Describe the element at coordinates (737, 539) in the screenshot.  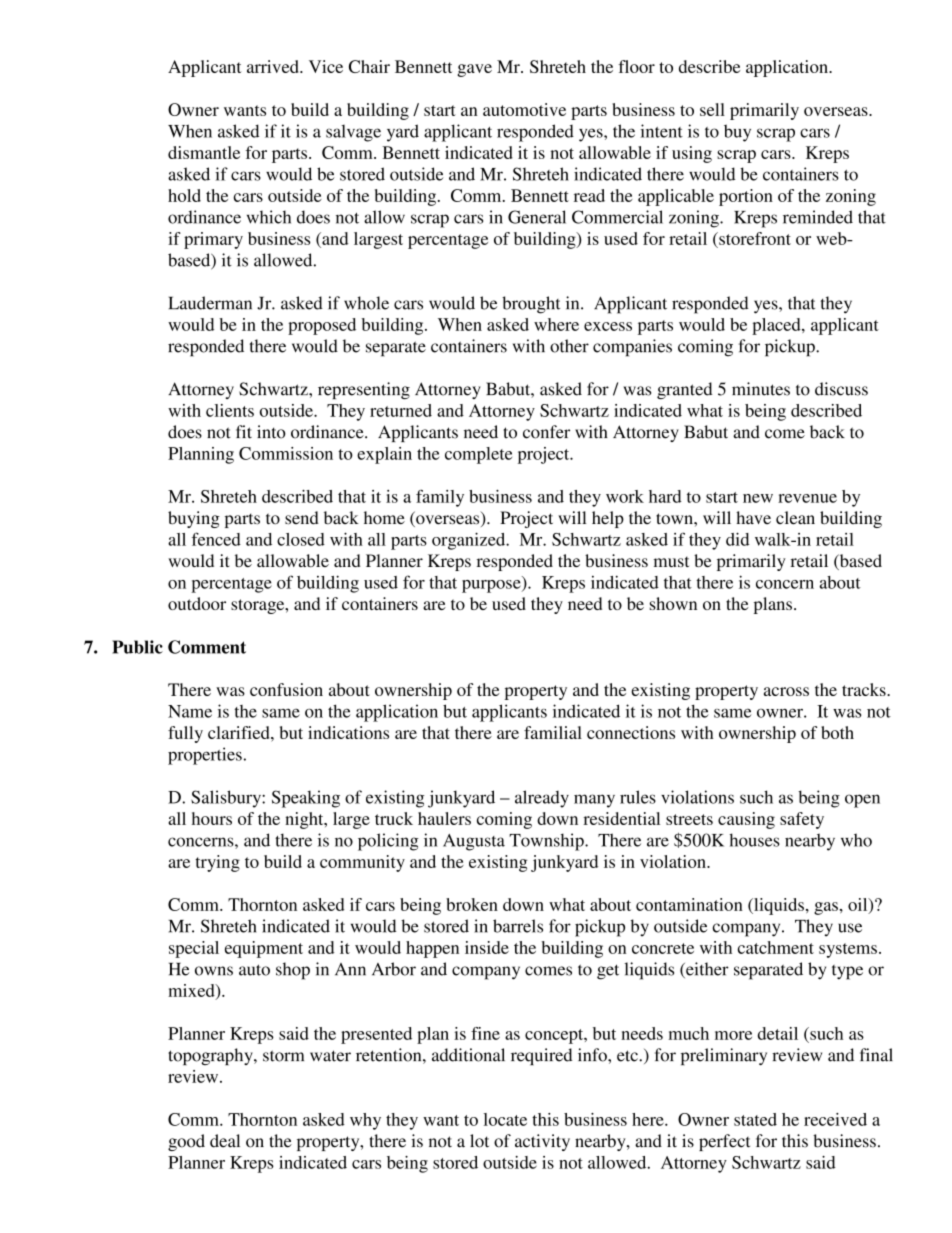
I see `did` at that location.
